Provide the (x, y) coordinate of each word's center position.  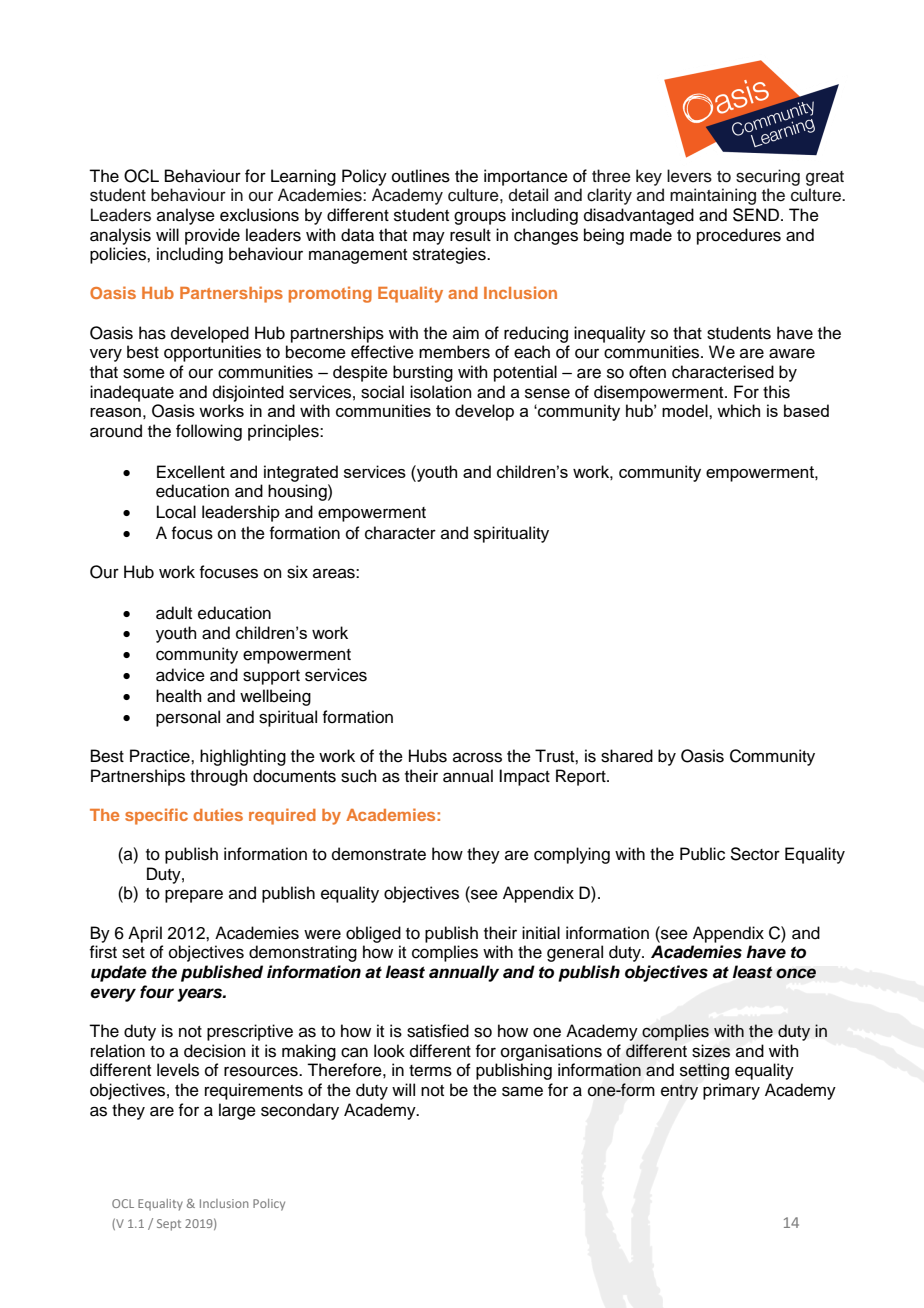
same (522, 1091)
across (477, 757)
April (145, 934)
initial (541, 933)
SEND (756, 215)
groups (480, 218)
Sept (169, 1225)
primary (731, 1091)
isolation (441, 392)
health (179, 696)
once (796, 973)
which (738, 410)
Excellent (191, 472)
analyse (186, 216)
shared (627, 756)
